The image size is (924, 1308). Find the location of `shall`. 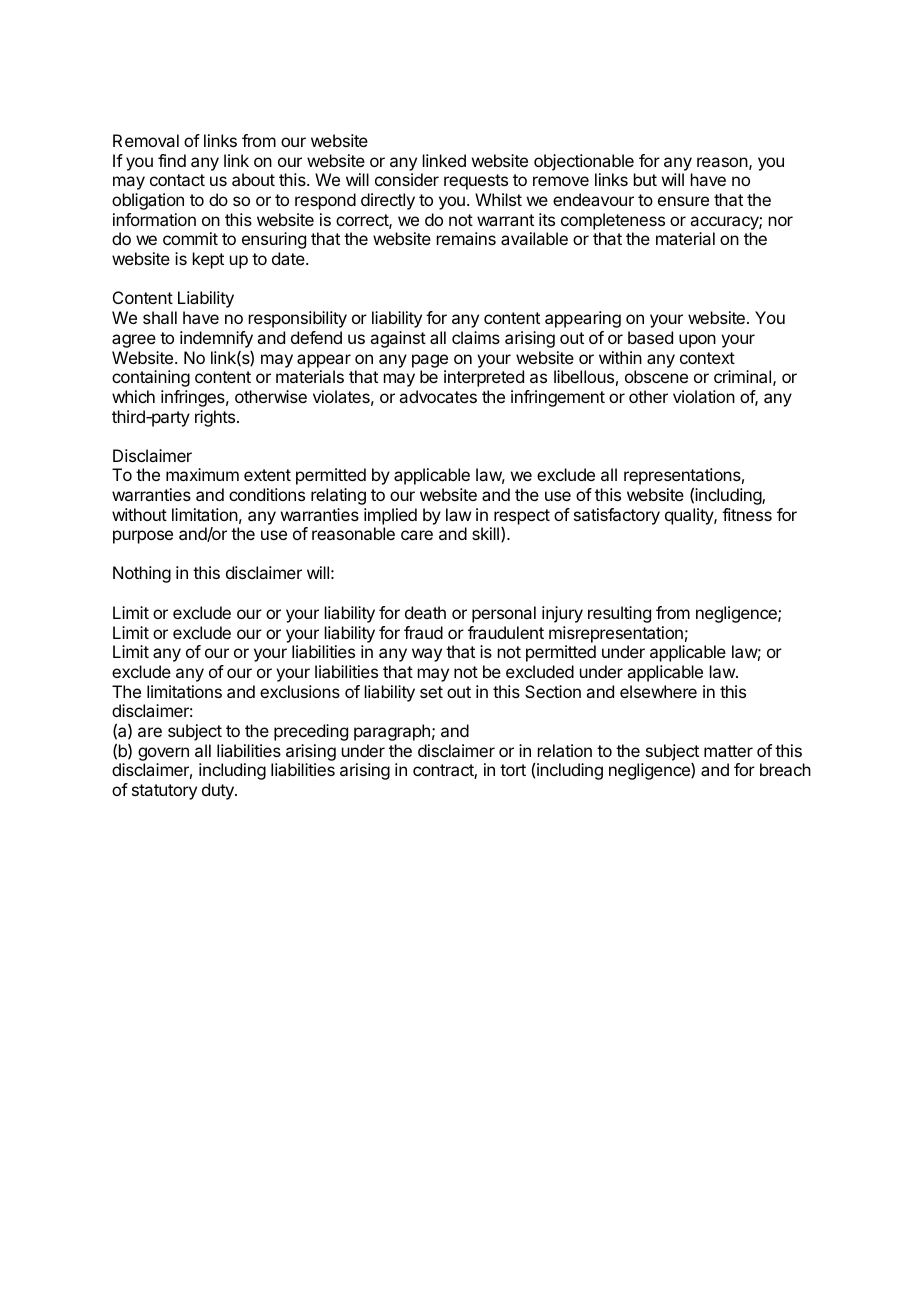

shall is located at coordinates (160, 317).
